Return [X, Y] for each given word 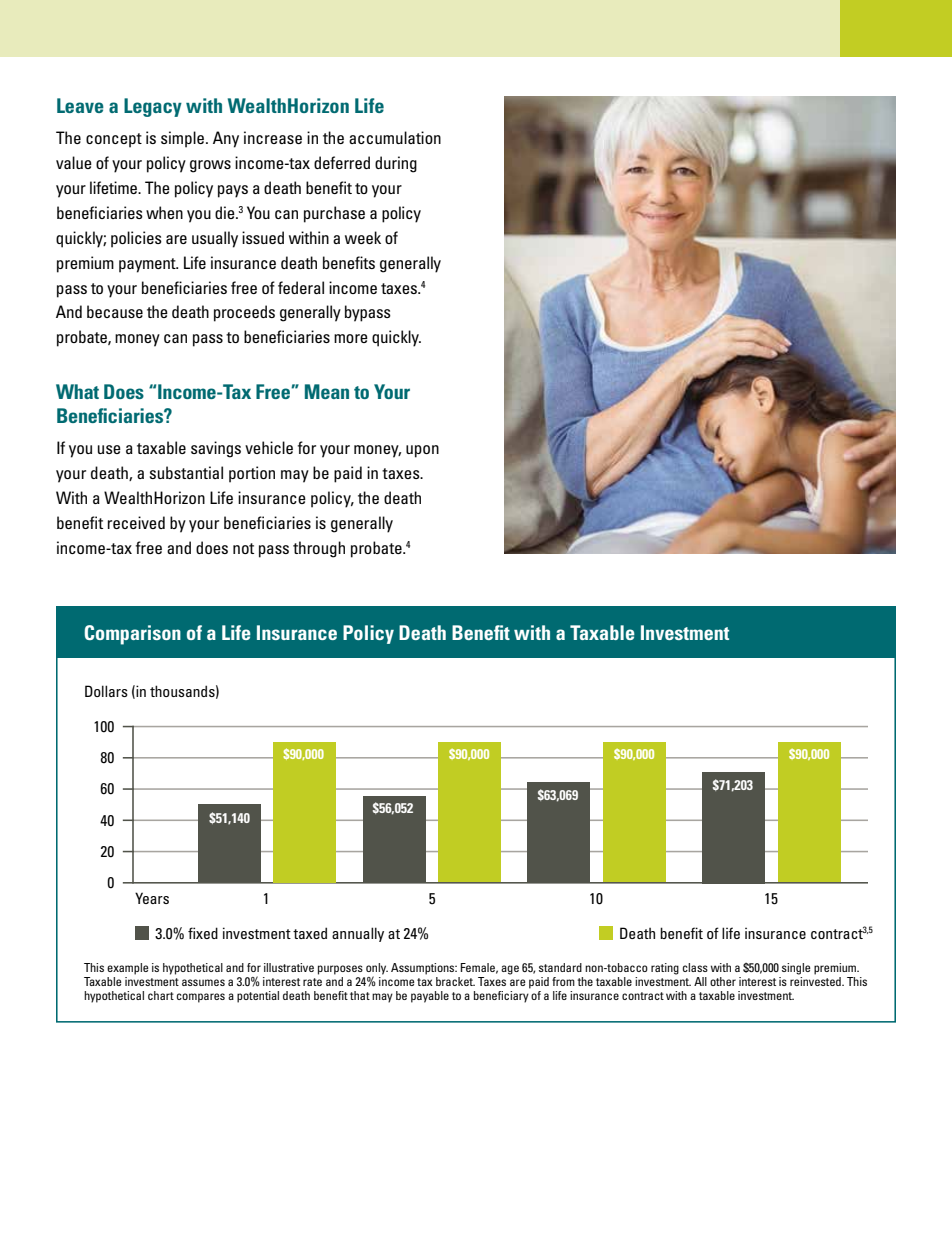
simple [184, 139]
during [396, 164]
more [351, 338]
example [128, 969]
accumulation [395, 137]
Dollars [106, 691]
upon [422, 451]
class [695, 967]
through [319, 549]
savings [216, 449]
